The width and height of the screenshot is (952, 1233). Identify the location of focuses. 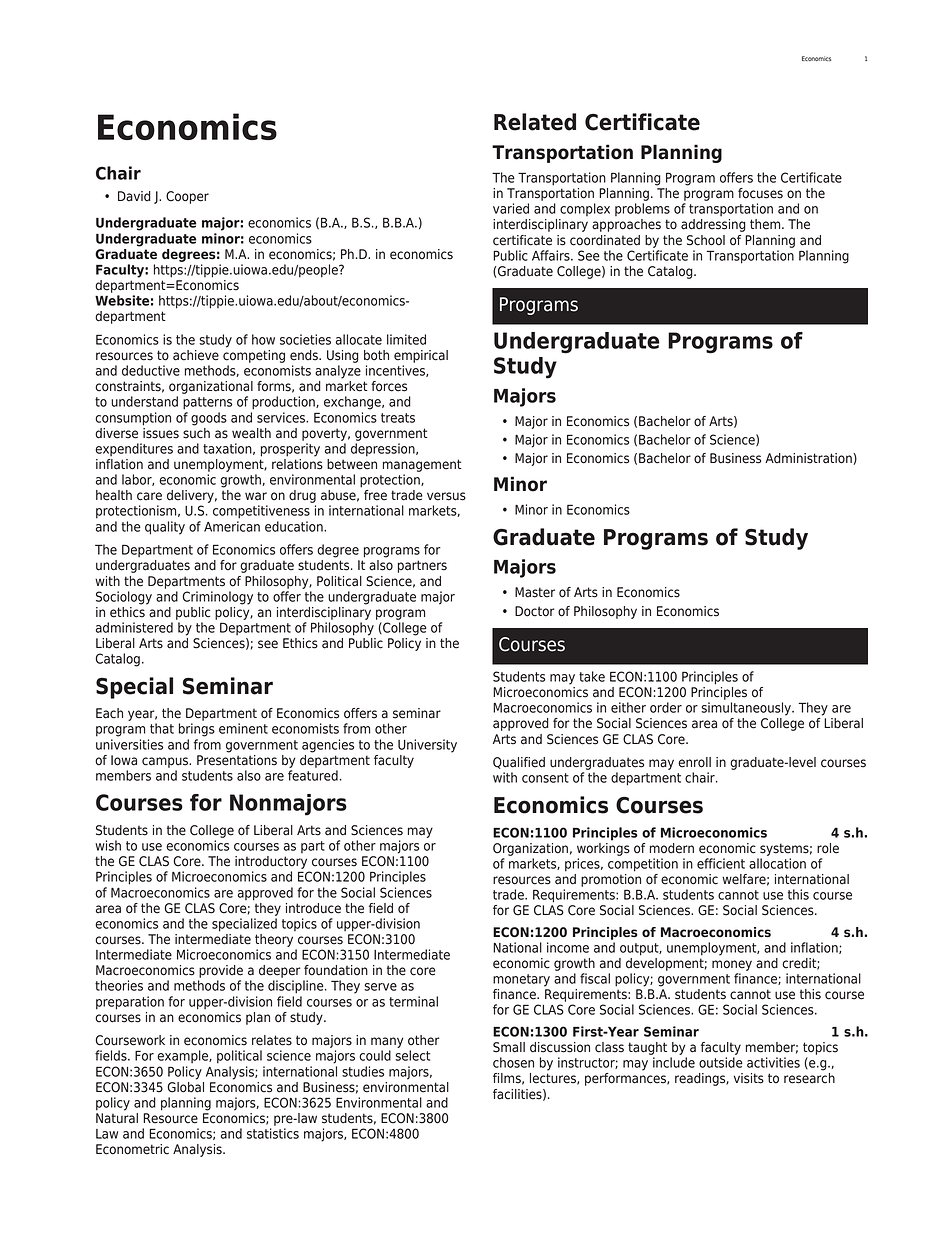
(760, 193).
